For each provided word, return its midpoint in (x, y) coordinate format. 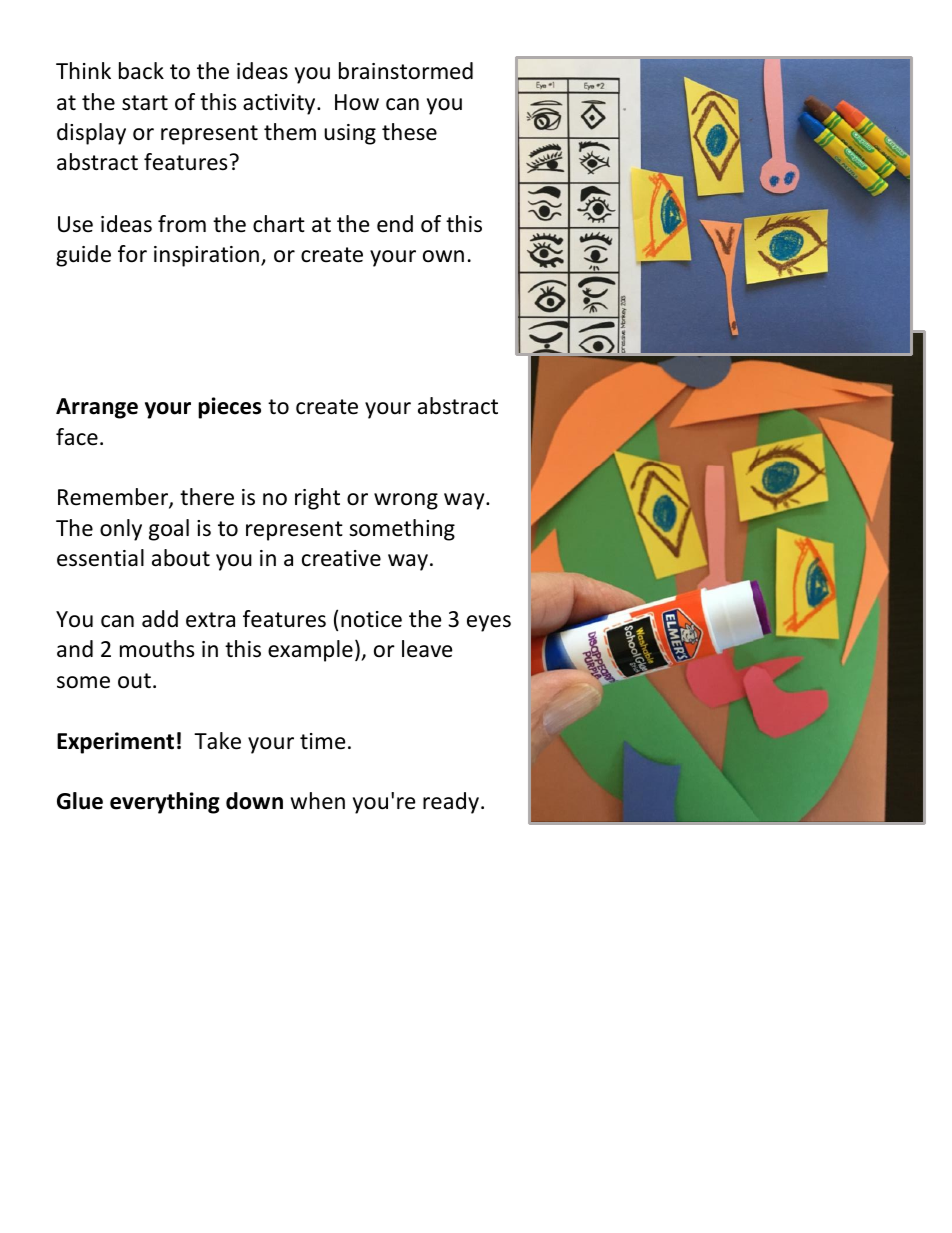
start (145, 103)
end (395, 224)
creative (341, 558)
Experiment (115, 743)
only (121, 530)
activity (280, 104)
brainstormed (406, 71)
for (132, 254)
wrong (406, 501)
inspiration (206, 256)
